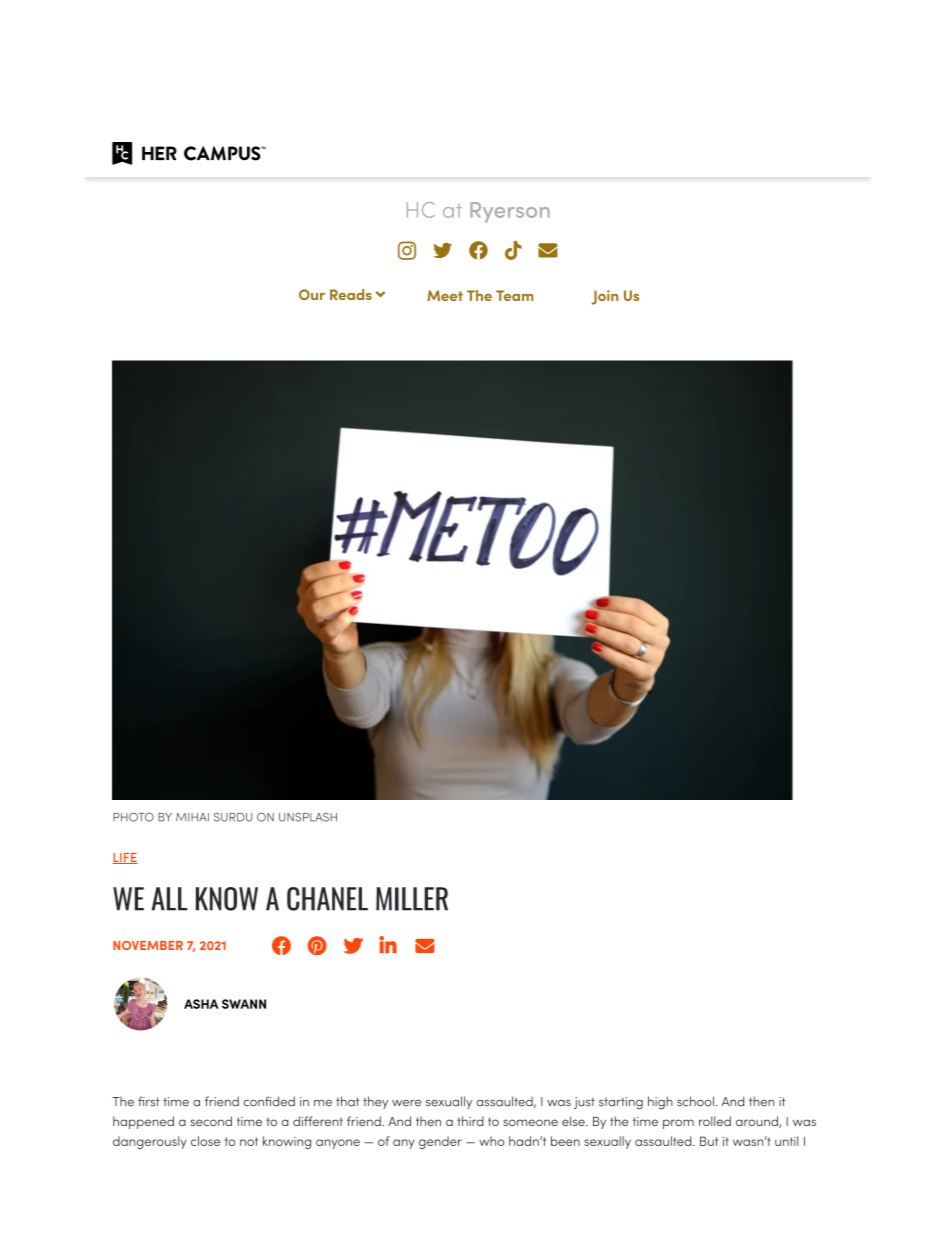 This screenshot has width=952, height=1233. Describe the element at coordinates (308, 817) in the screenshot. I see `UNSPLASH` at that location.
